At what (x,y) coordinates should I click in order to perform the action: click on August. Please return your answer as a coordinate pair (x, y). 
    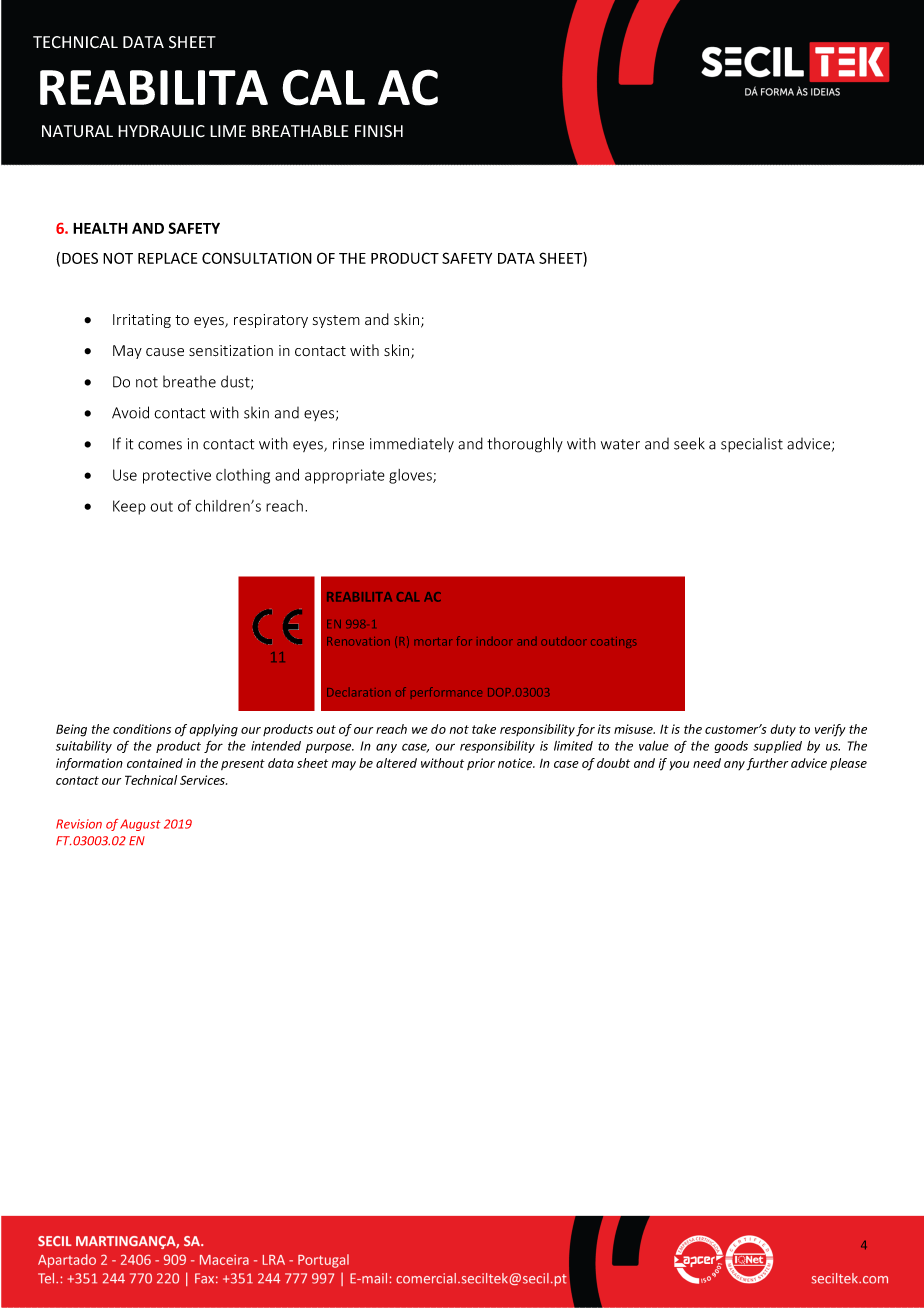
    Looking at the image, I should click on (140, 825).
